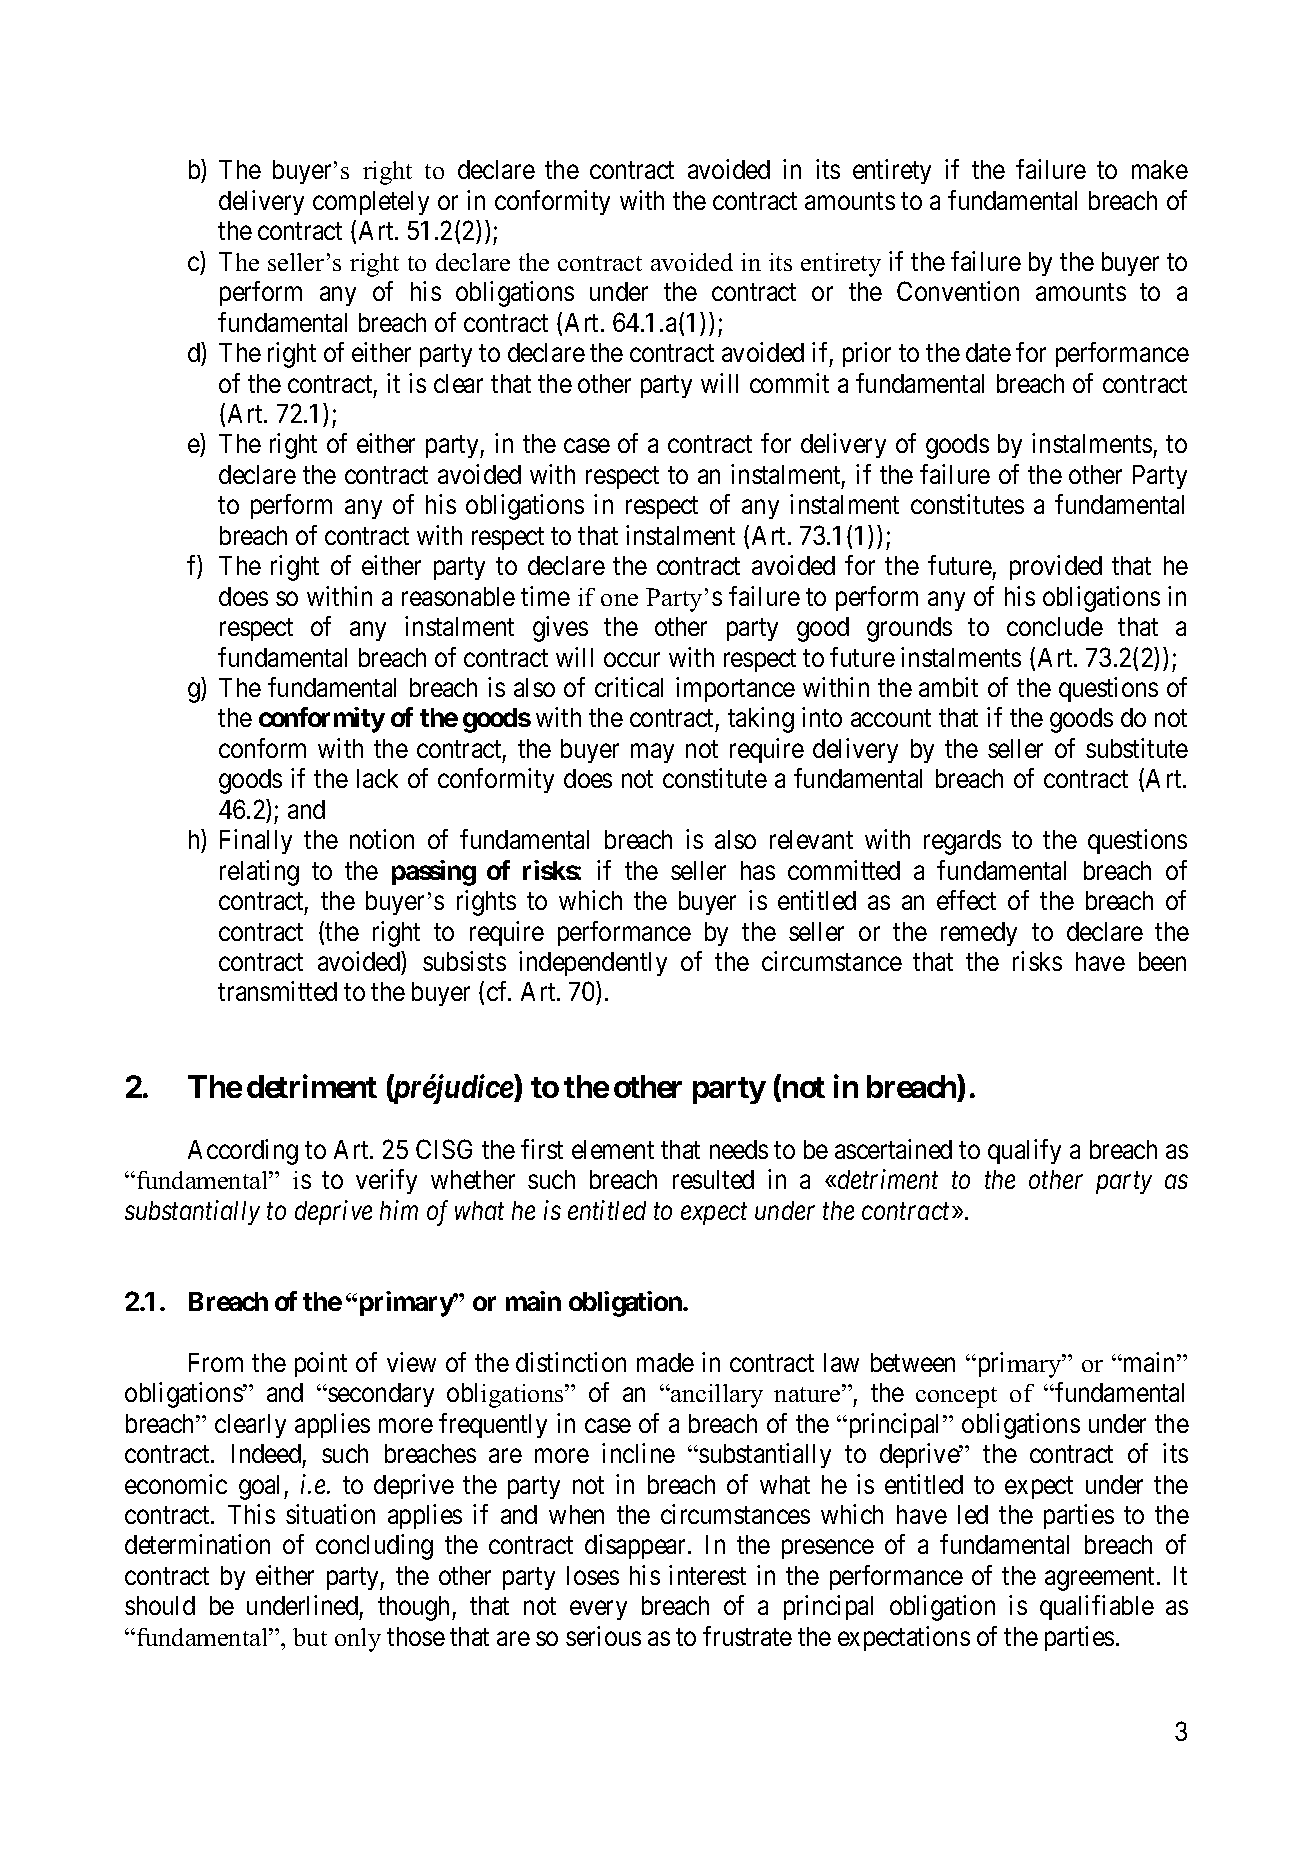 The height and width of the page is (1857, 1313). Describe the element at coordinates (371, 203) in the page. I see `completely` at that location.
